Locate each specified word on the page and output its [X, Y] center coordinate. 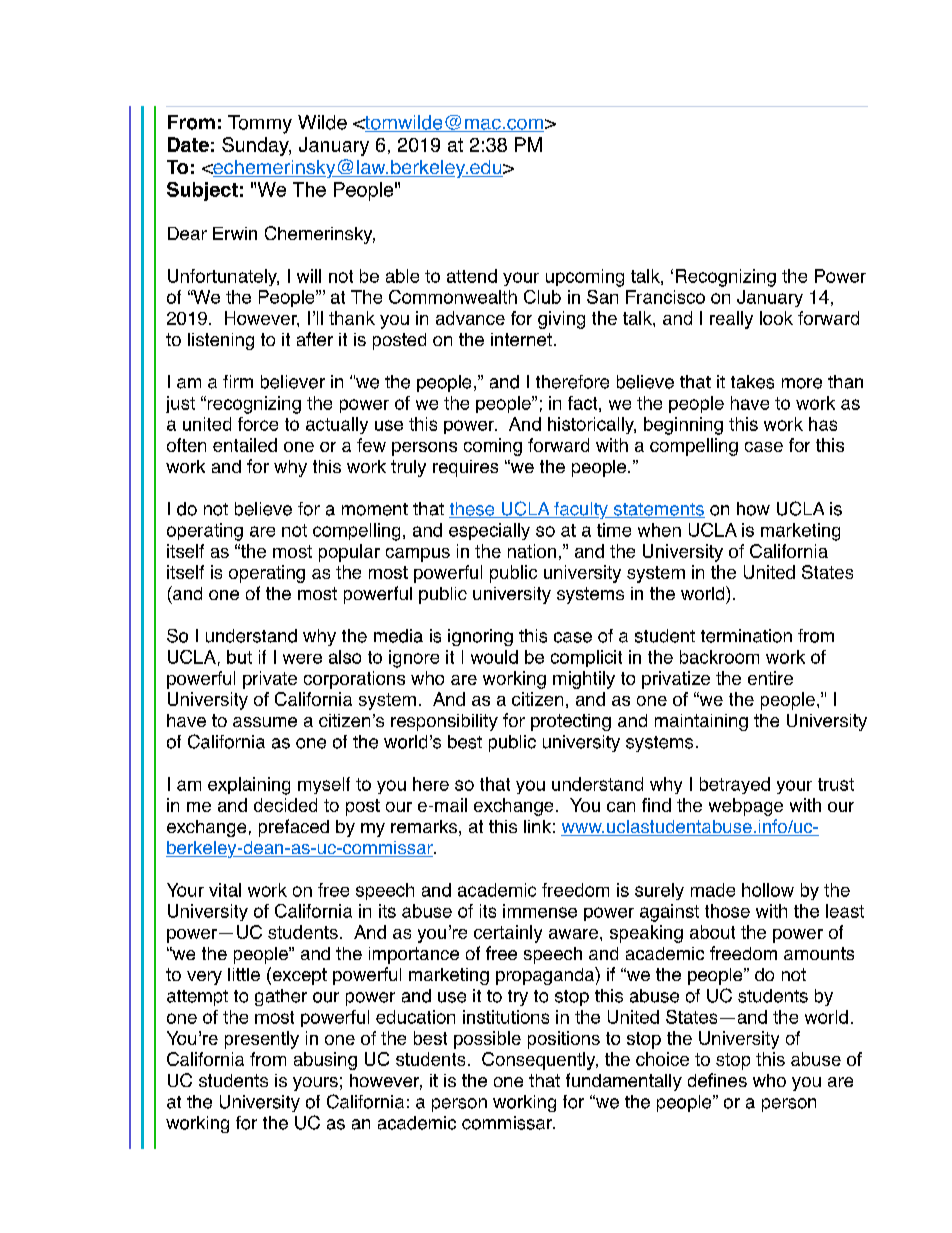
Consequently [540, 1061]
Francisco [665, 297]
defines [717, 1080]
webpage [746, 807]
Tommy [260, 124]
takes [752, 382]
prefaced [294, 828]
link [537, 826]
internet [521, 339]
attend [472, 276]
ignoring [480, 637]
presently [262, 1040]
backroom [719, 657]
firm [238, 381]
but [239, 657]
